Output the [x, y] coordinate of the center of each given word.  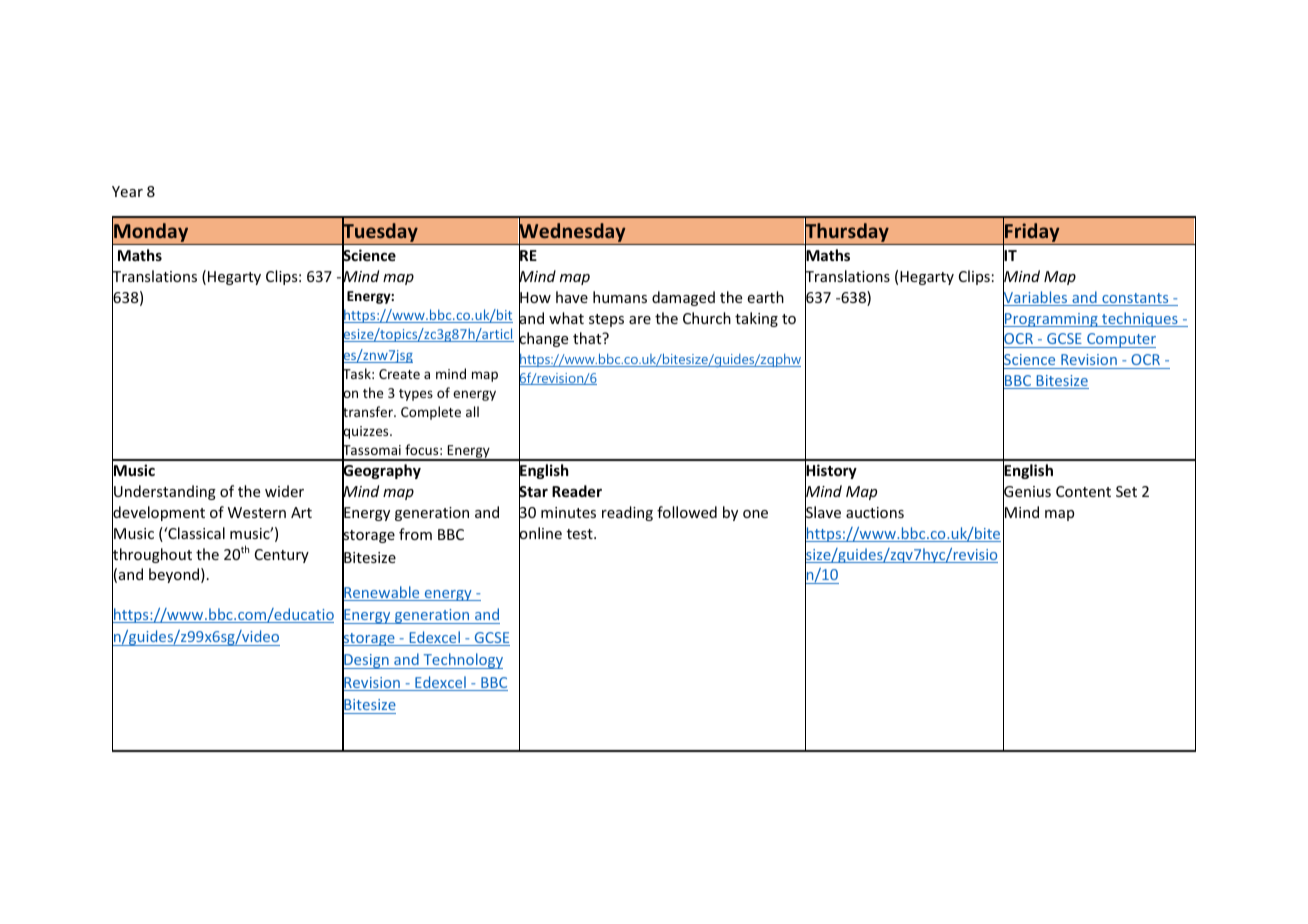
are [640, 320]
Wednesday [572, 233]
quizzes [366, 433]
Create [399, 374]
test [581, 534]
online [540, 533]
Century [282, 556]
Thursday [847, 233]
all [472, 411]
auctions [875, 512]
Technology [462, 661]
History [831, 472]
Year [127, 191]
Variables [1036, 297]
